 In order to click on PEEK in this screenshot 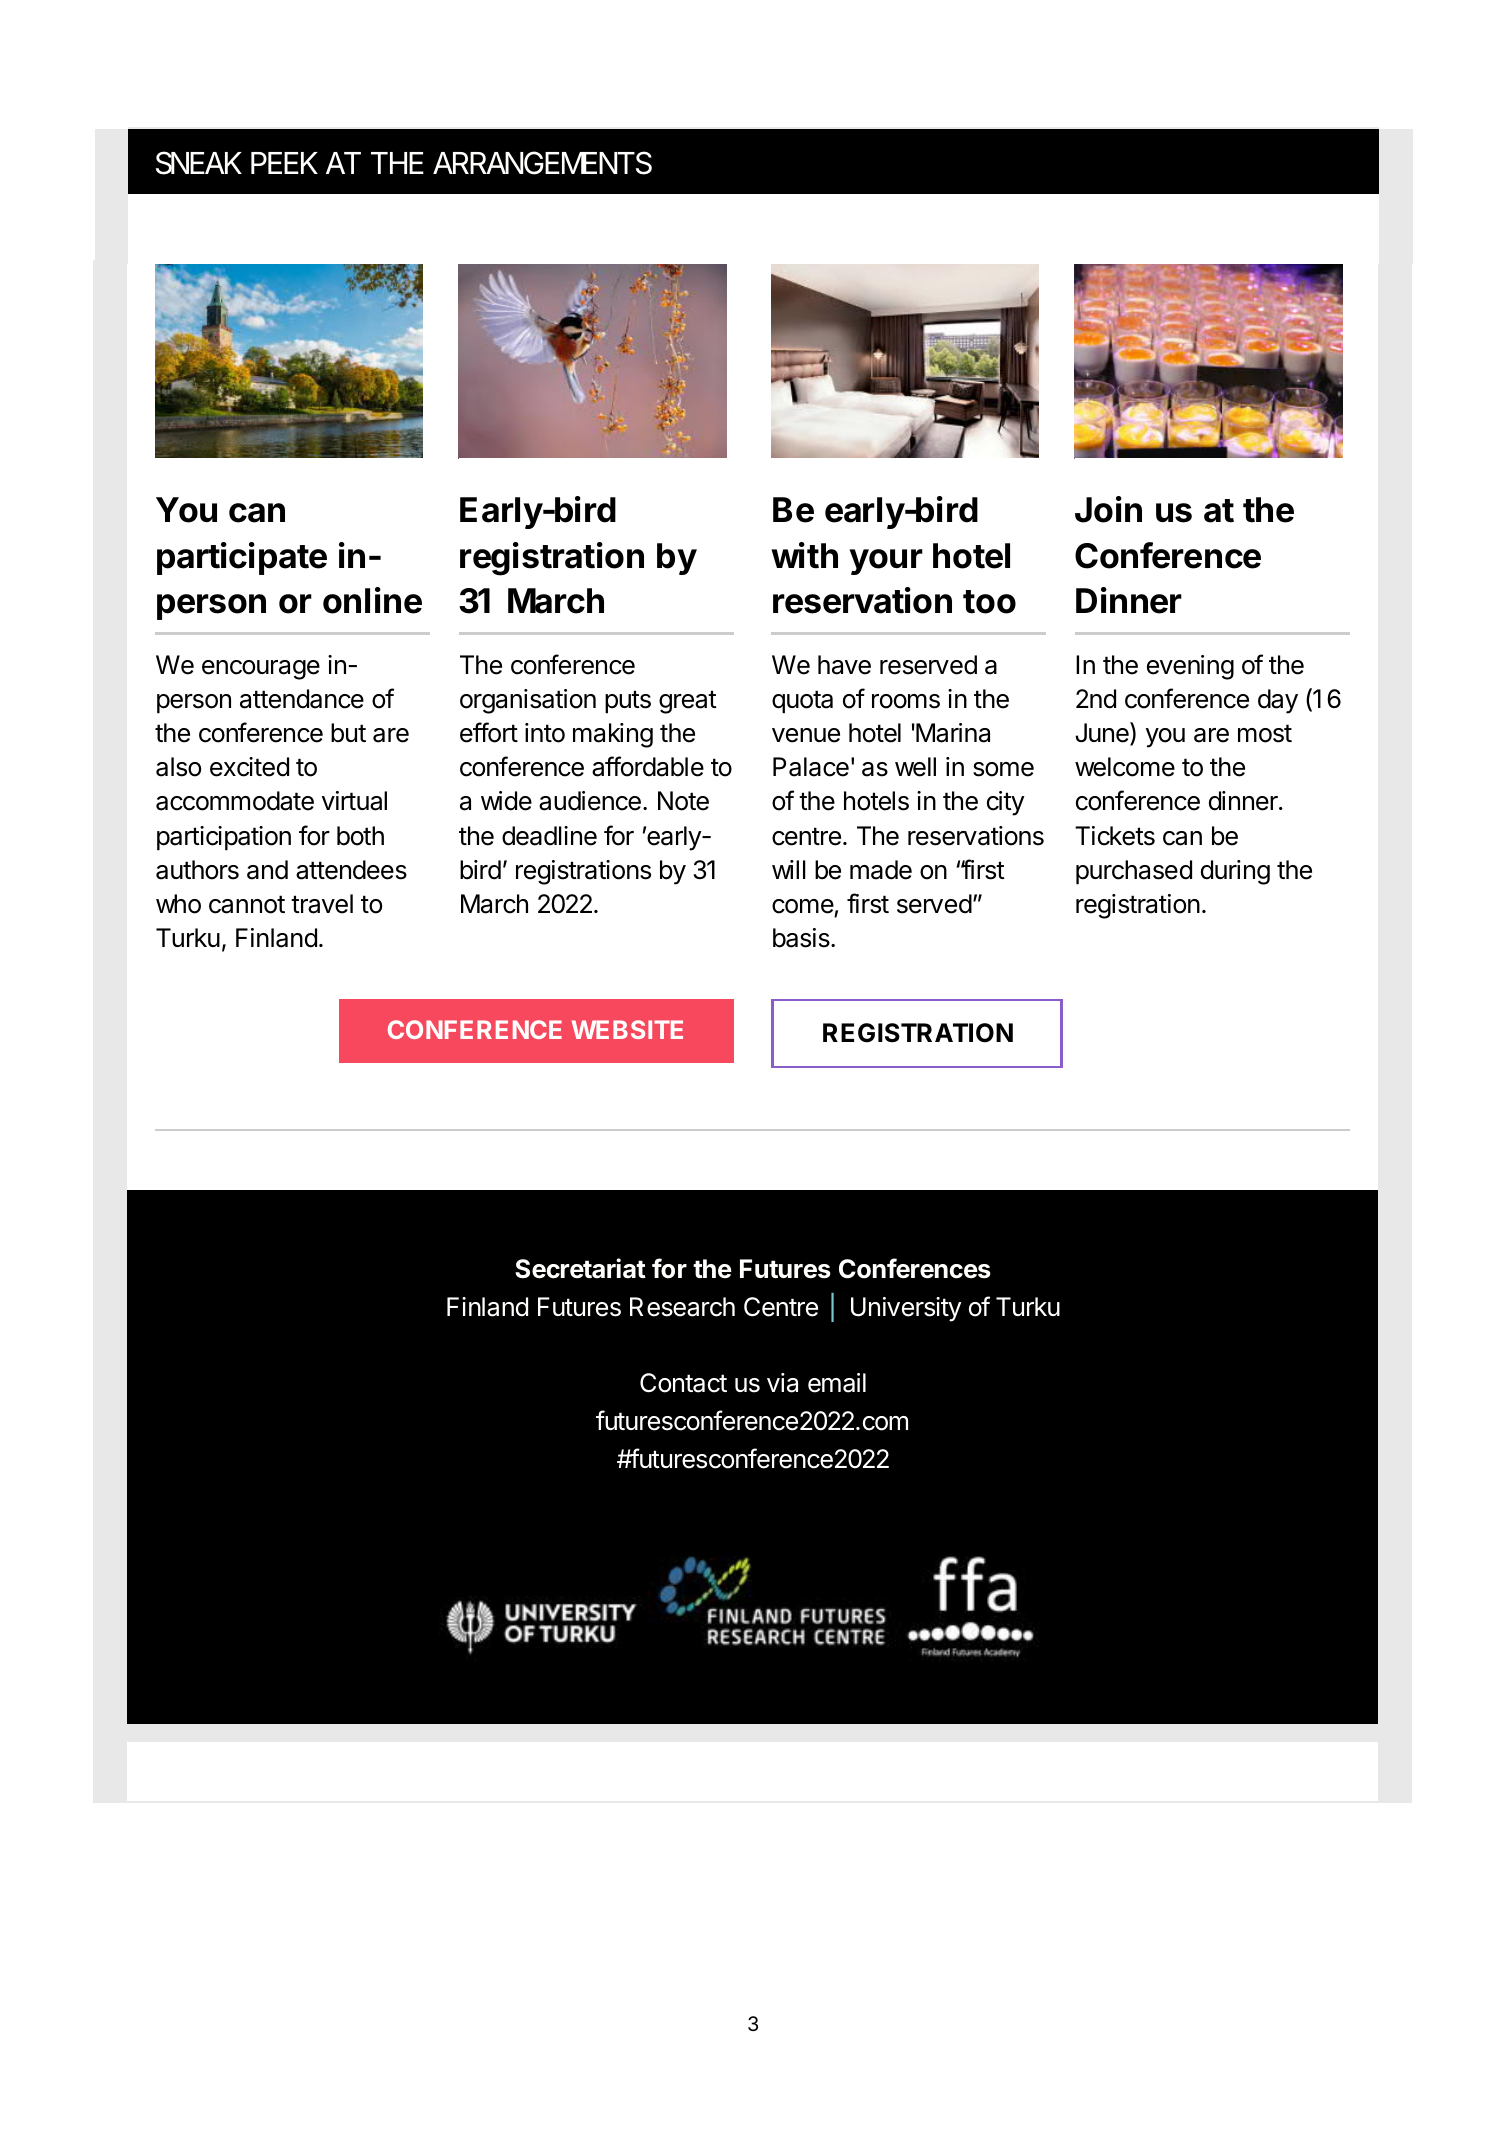, I will do `click(284, 163)`.
